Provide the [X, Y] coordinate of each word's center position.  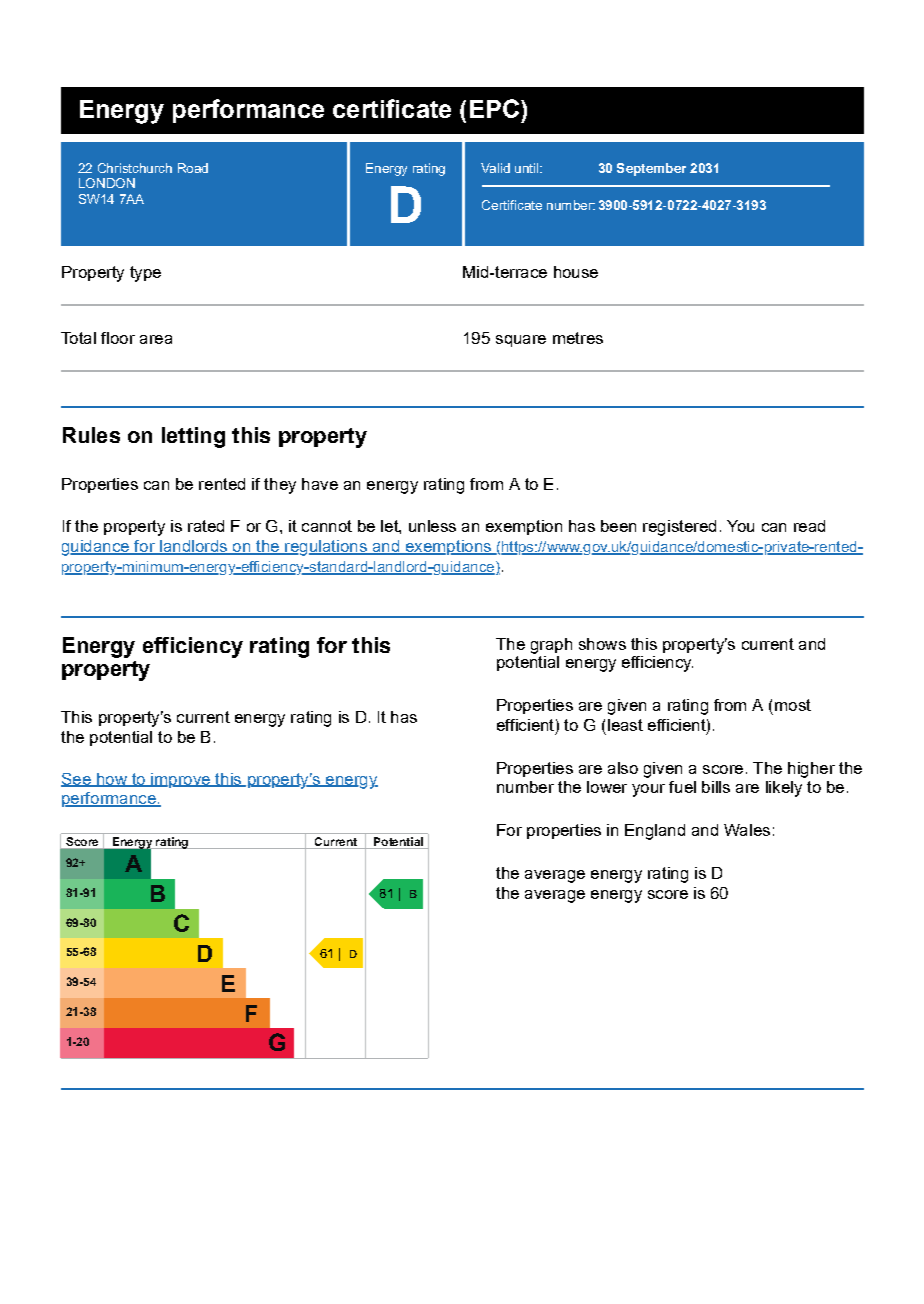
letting [193, 437]
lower [607, 787]
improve [180, 780]
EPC [494, 108]
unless [432, 526]
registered [679, 528]
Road [193, 168]
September [651, 169]
